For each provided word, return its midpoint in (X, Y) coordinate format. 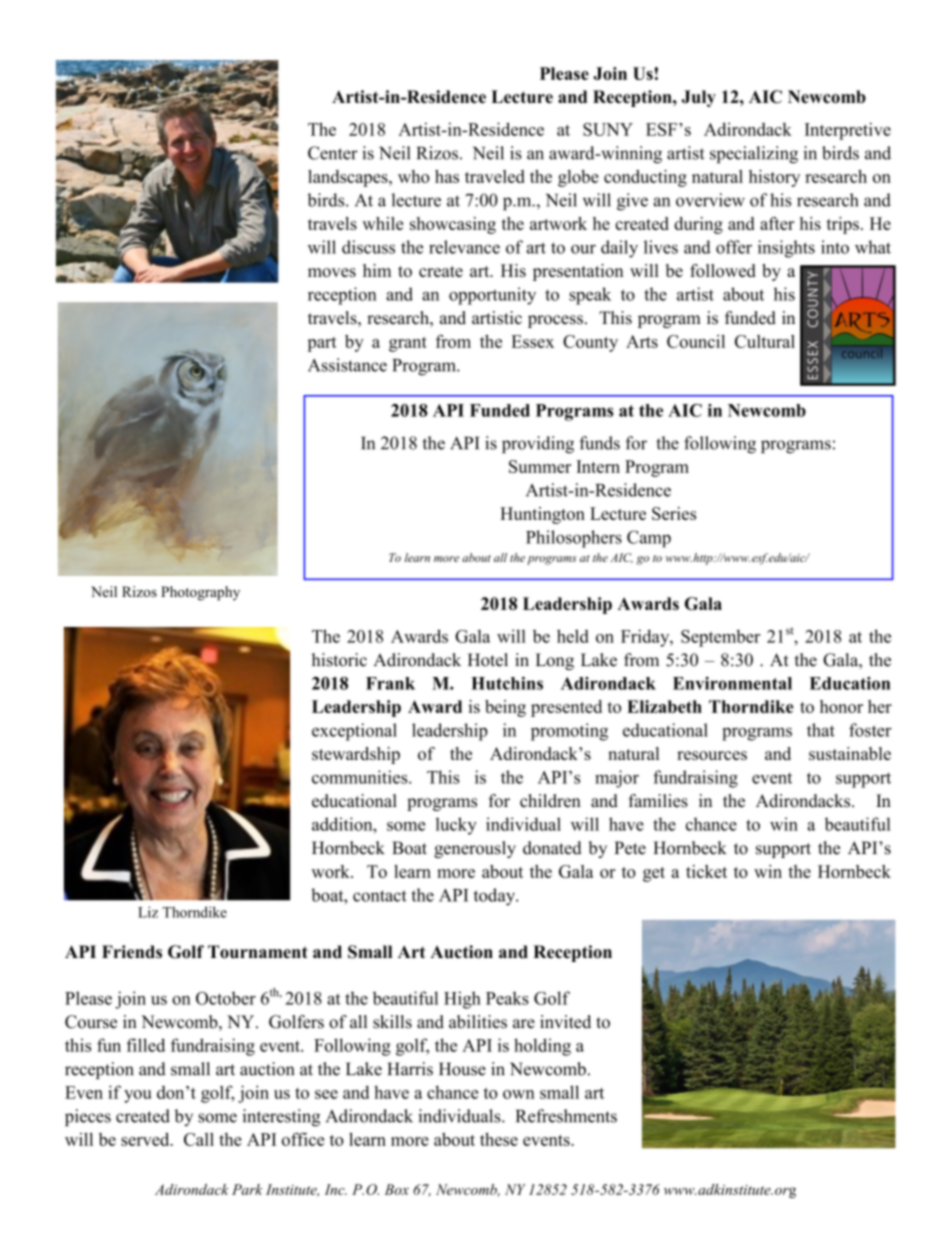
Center (333, 153)
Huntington (542, 515)
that (821, 730)
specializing (754, 155)
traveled (495, 176)
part (322, 344)
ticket (706, 871)
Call (199, 1139)
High (462, 1000)
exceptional (354, 732)
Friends (132, 952)
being (505, 708)
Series (674, 513)
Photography (200, 593)
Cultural (765, 341)
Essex (532, 341)
